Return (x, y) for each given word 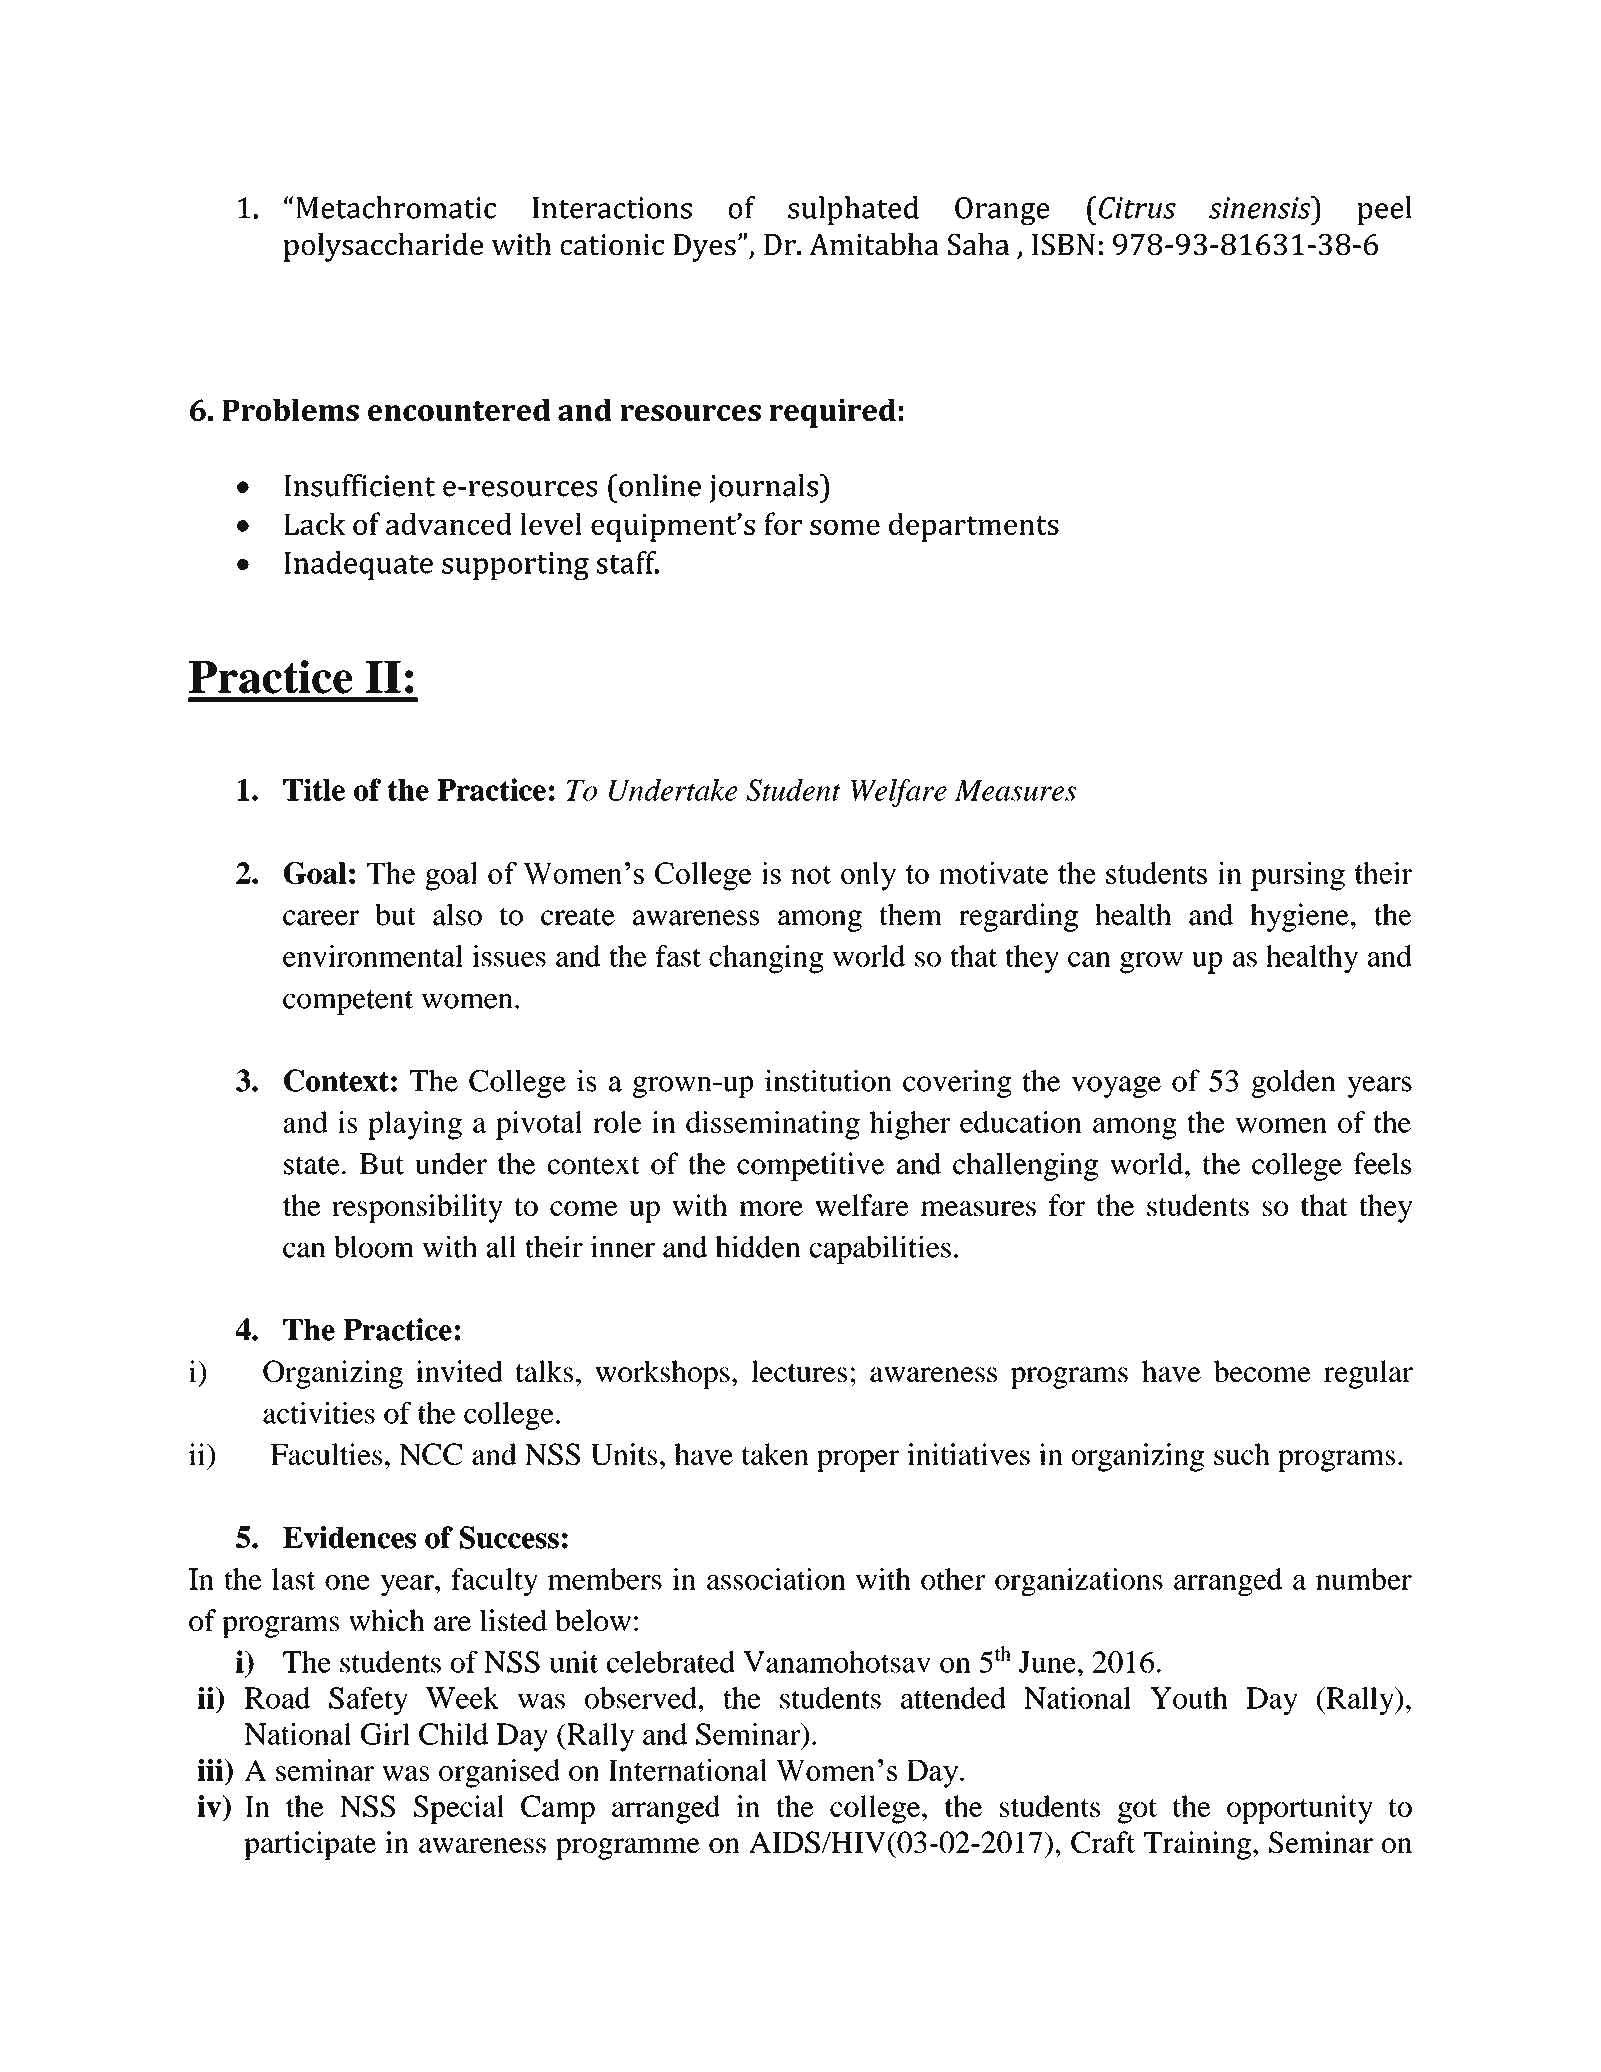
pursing (1298, 876)
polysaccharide (383, 247)
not (811, 874)
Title (314, 789)
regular (1368, 1374)
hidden (758, 1247)
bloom (374, 1247)
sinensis (1261, 207)
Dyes (704, 248)
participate (310, 1845)
